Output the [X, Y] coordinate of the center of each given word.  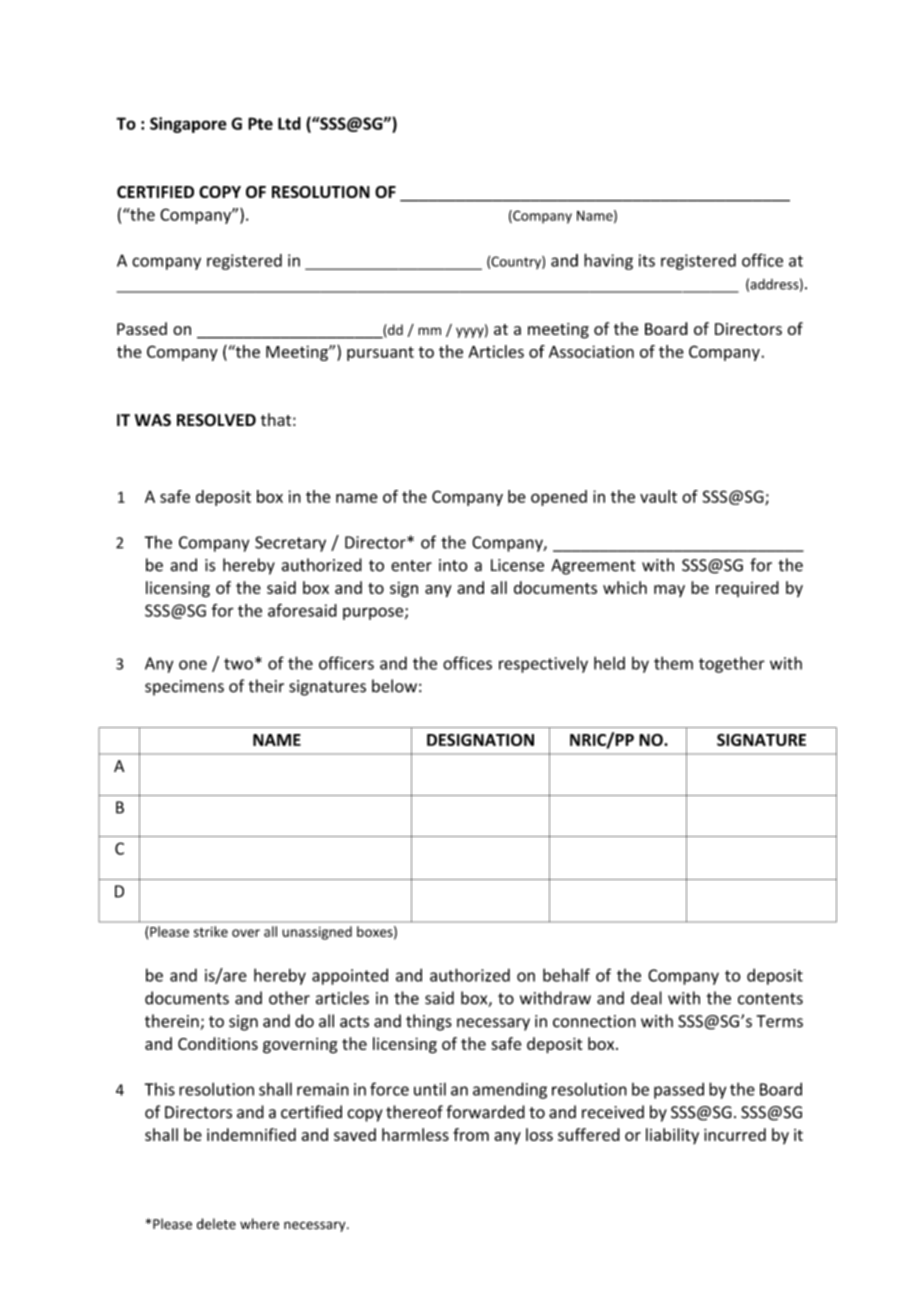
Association [591, 351]
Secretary [290, 544]
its [647, 260]
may [669, 591]
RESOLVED [216, 420]
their [266, 686]
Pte [260, 123]
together [732, 664]
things [429, 1022]
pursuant [380, 353]
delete [216, 1224]
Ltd [289, 123]
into [453, 565]
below [394, 686]
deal [646, 998]
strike [211, 931]
